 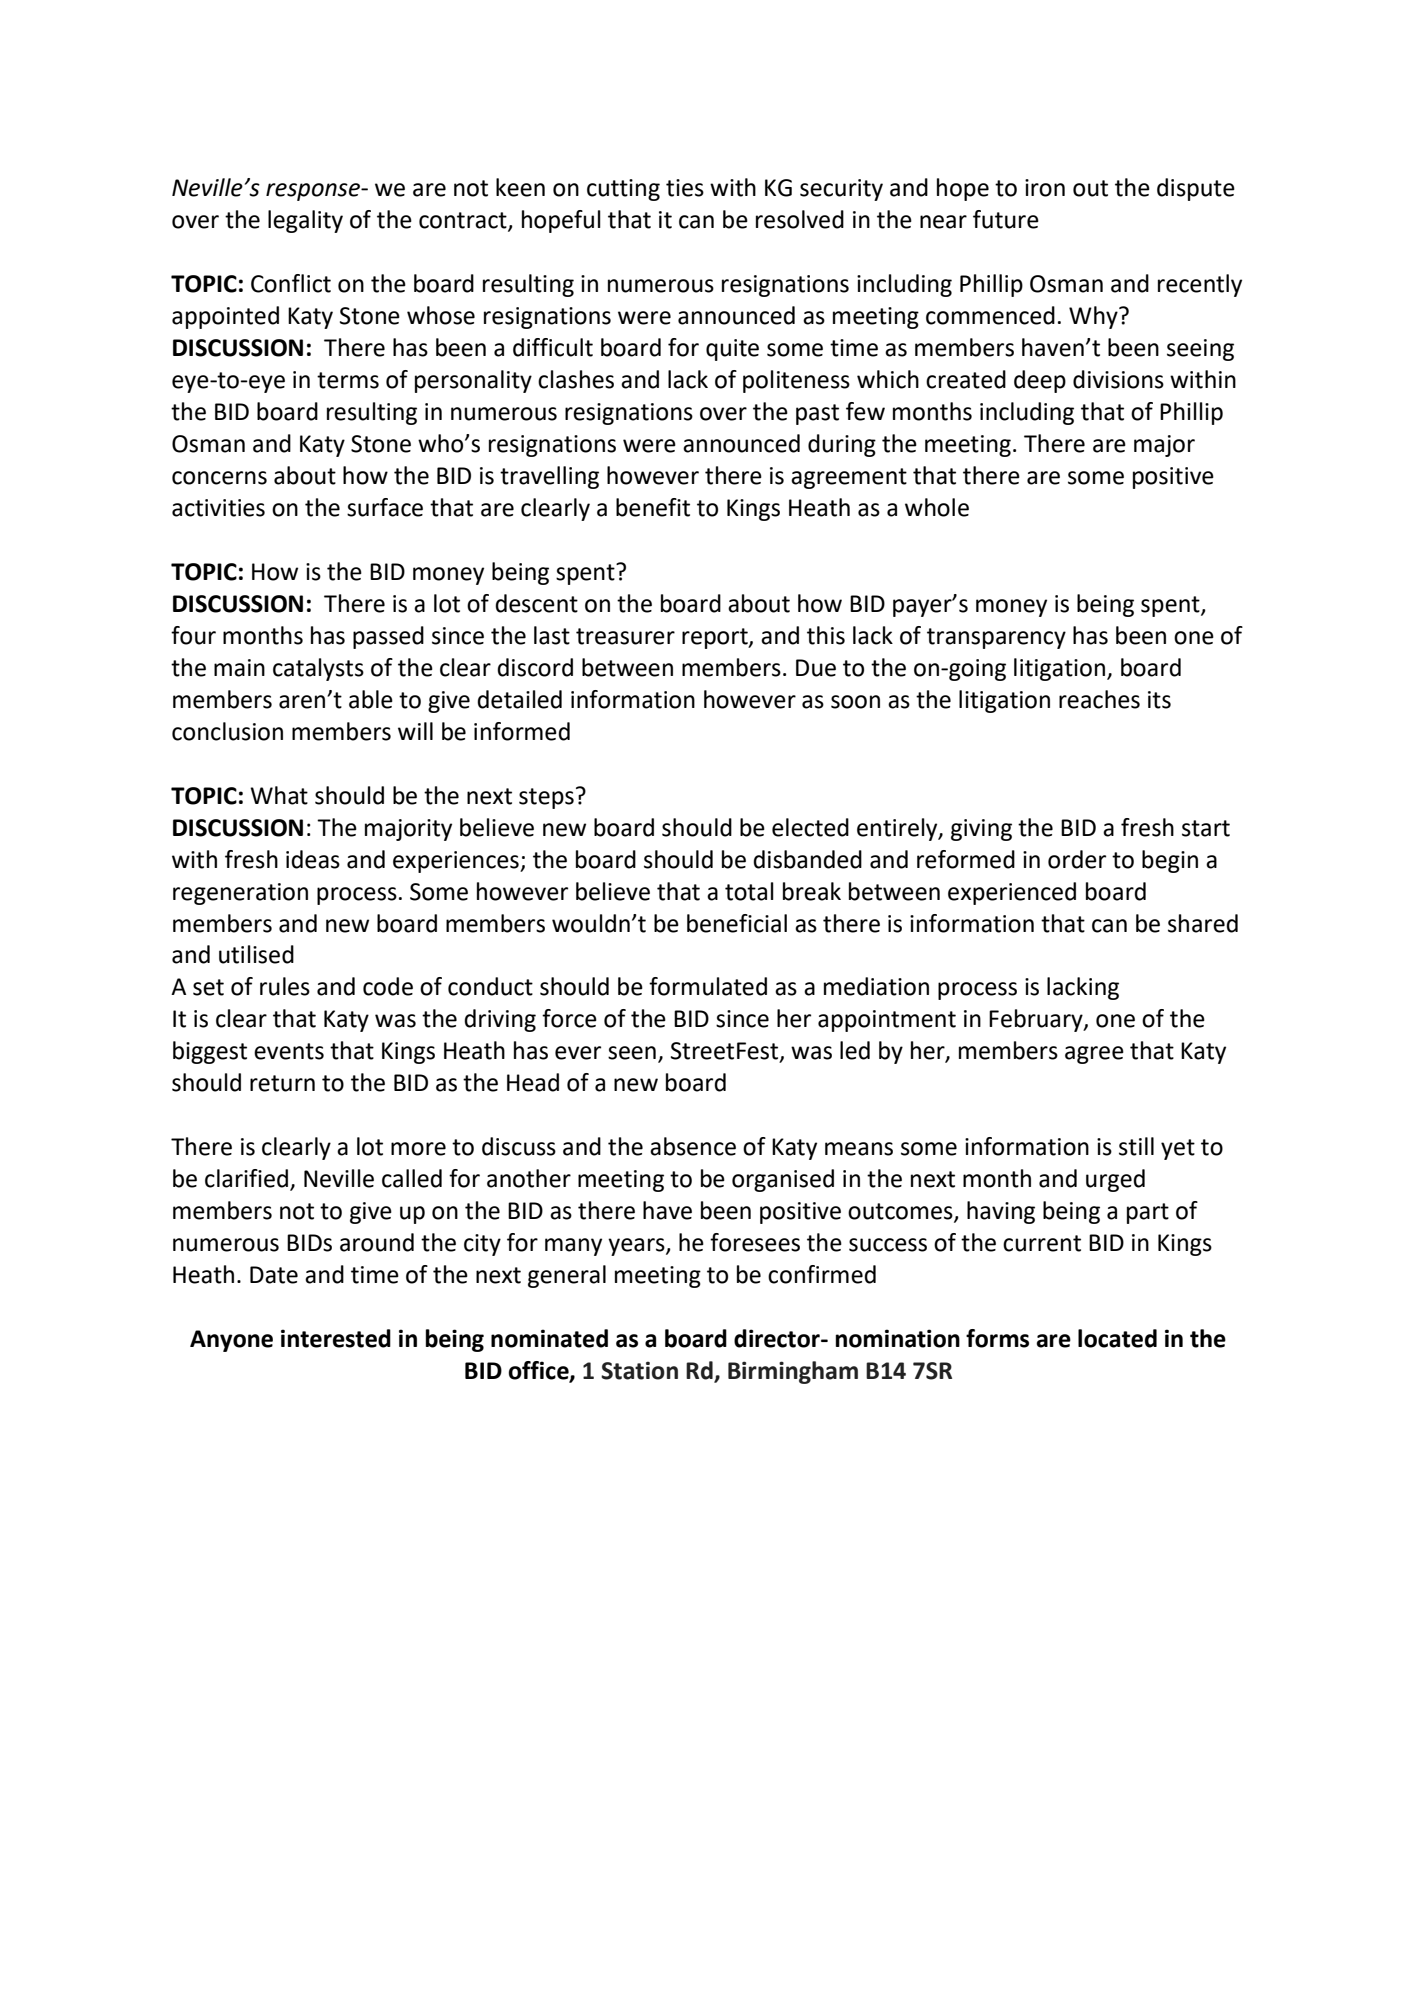 What do you see at coordinates (279, 795) in the screenshot?
I see `What` at bounding box center [279, 795].
